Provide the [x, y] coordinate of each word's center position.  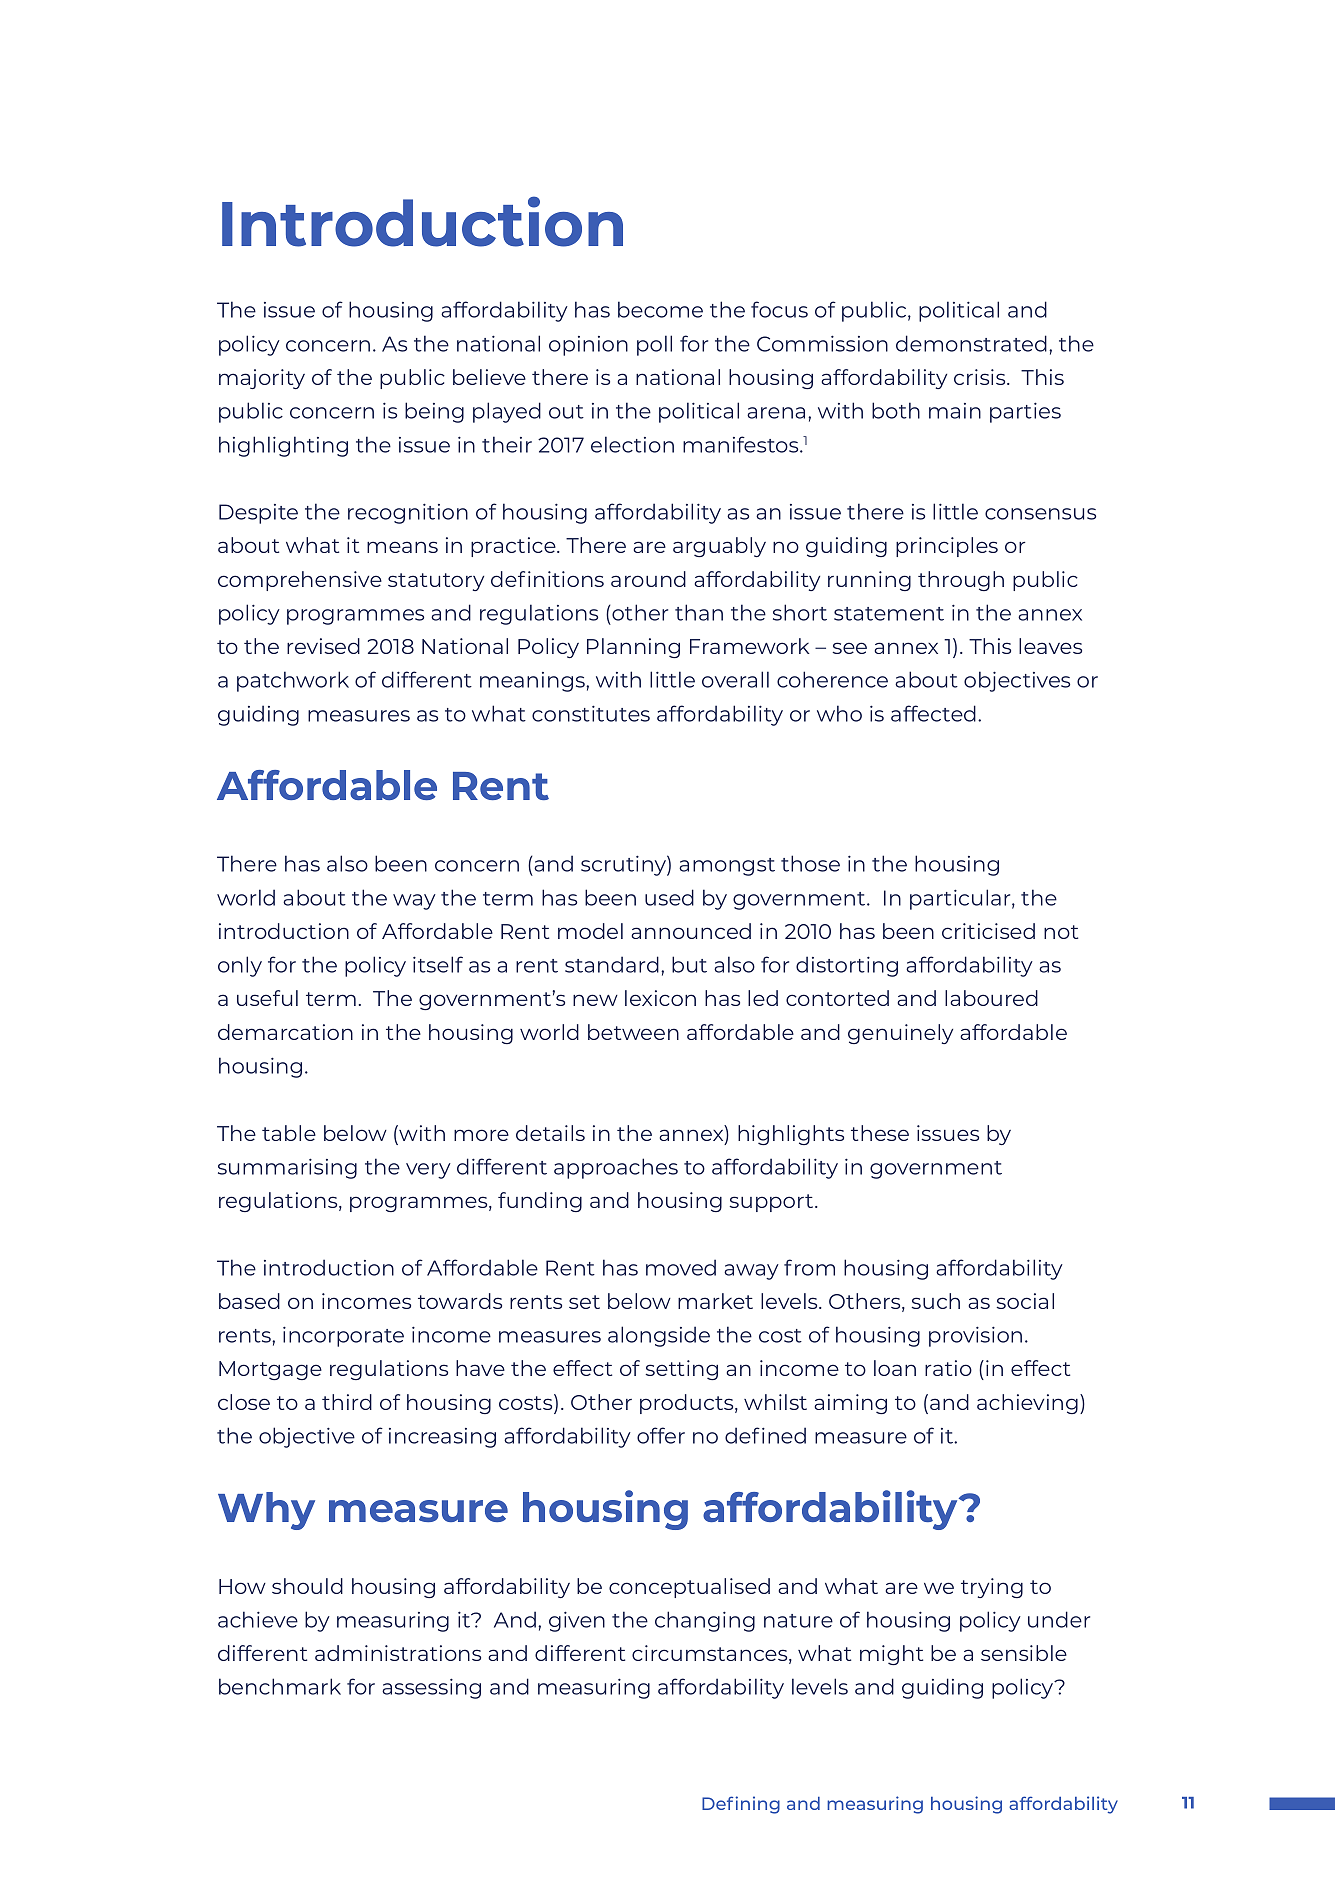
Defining [741, 1805]
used [669, 897]
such [935, 1301]
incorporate [343, 1336]
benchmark [280, 1686]
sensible [1024, 1653]
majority [262, 379]
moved [681, 1267]
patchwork [293, 681]
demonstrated [971, 343]
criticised [988, 931]
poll [654, 345]
